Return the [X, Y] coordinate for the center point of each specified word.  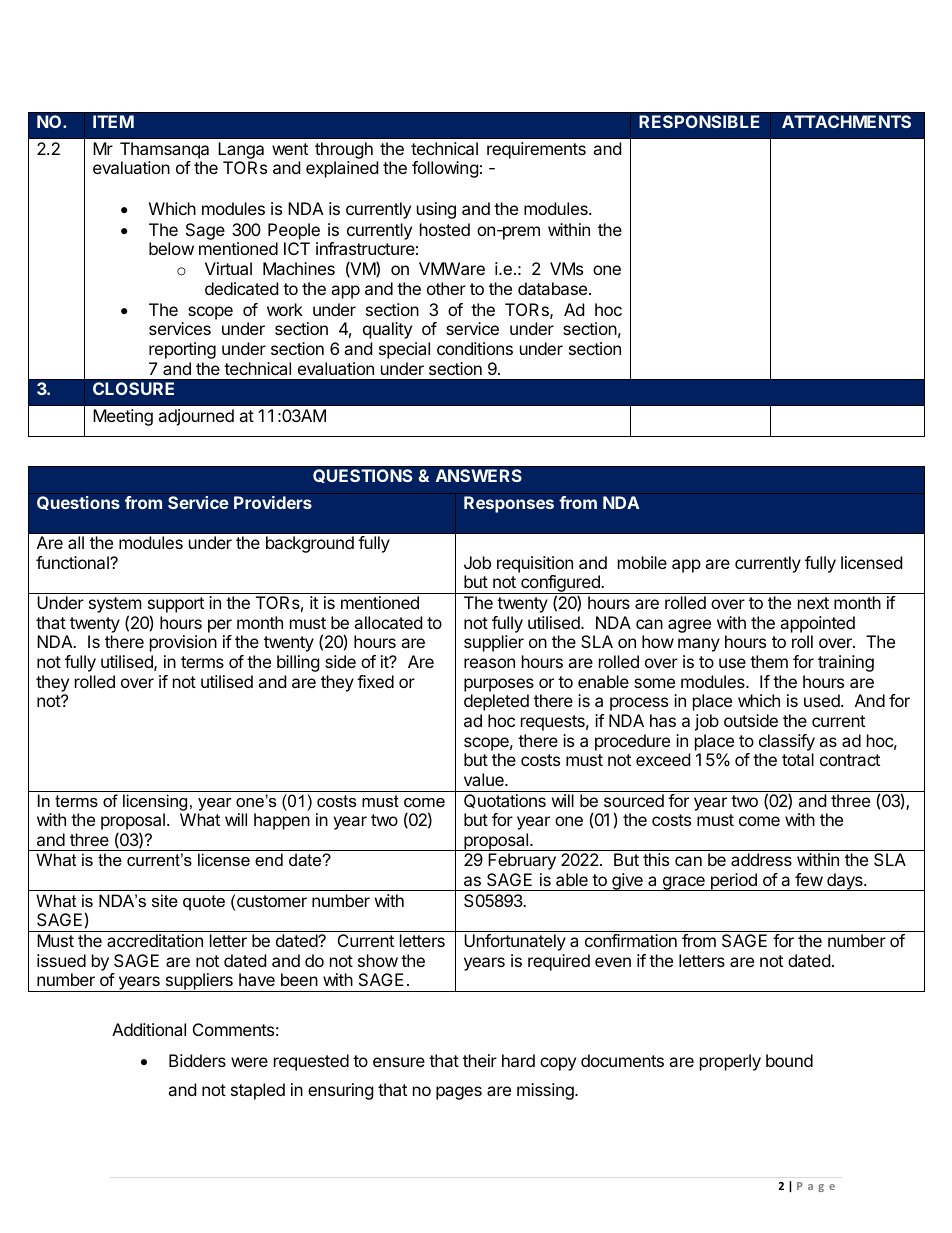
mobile [642, 562]
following [445, 169]
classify [787, 744]
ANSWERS [479, 475]
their [480, 1060]
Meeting [123, 417]
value [485, 779]
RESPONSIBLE [699, 121]
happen [282, 821]
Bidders [197, 1060]
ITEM [113, 121]
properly [730, 1062]
